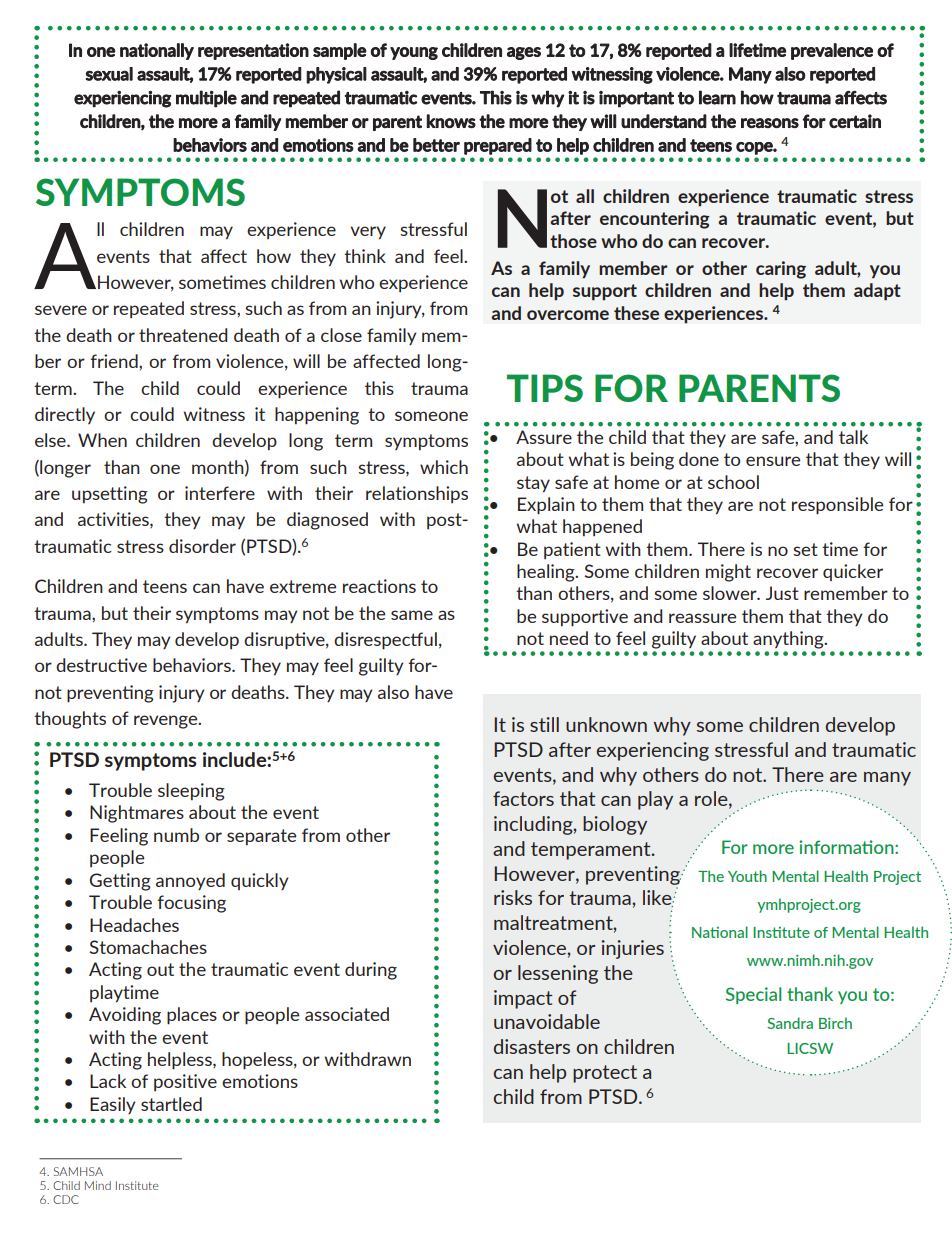 The height and width of the image is (1233, 952). I want to click on sexual, so click(109, 74).
